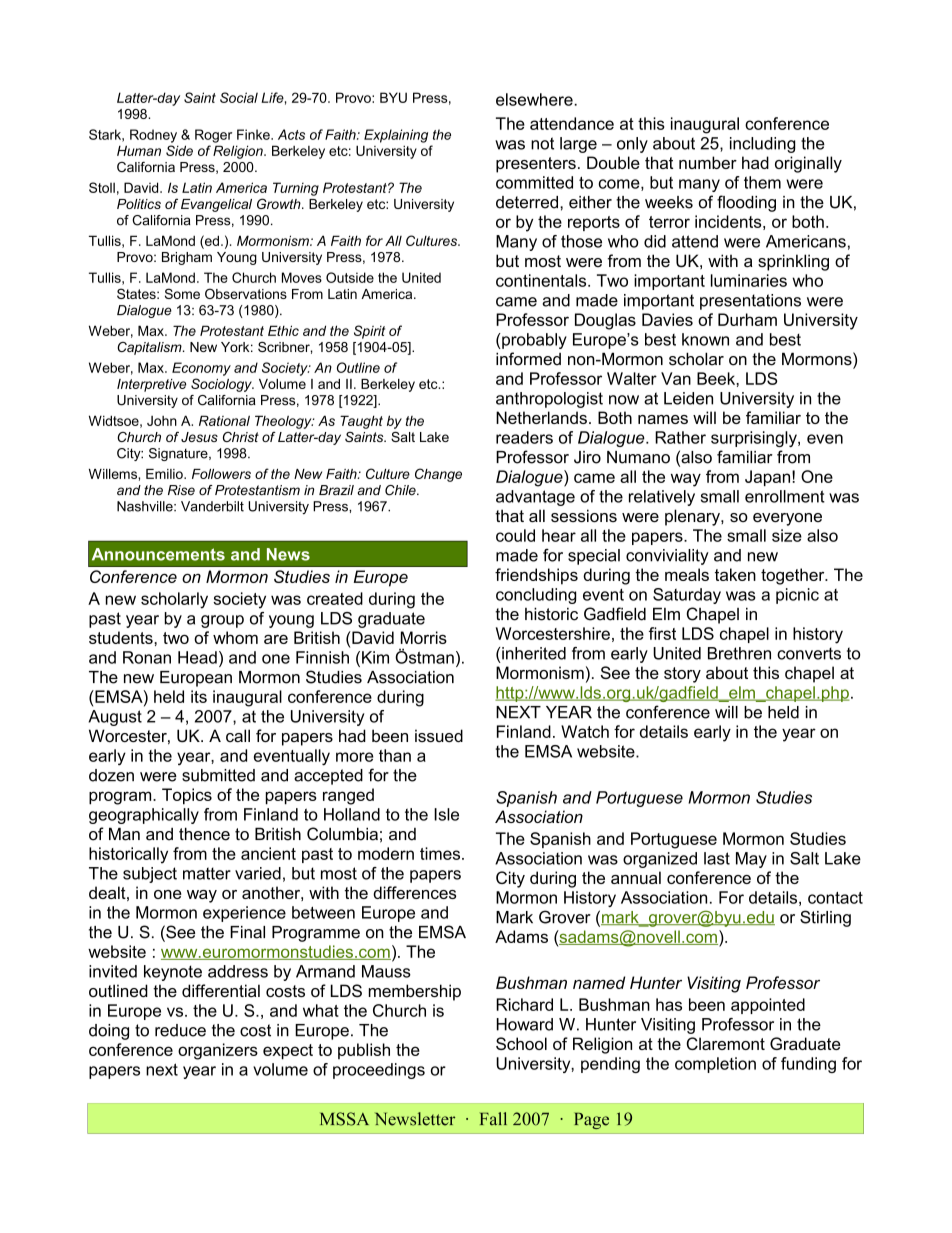 The height and width of the image is (1233, 952). Describe the element at coordinates (735, 574) in the image. I see `taken` at that location.
